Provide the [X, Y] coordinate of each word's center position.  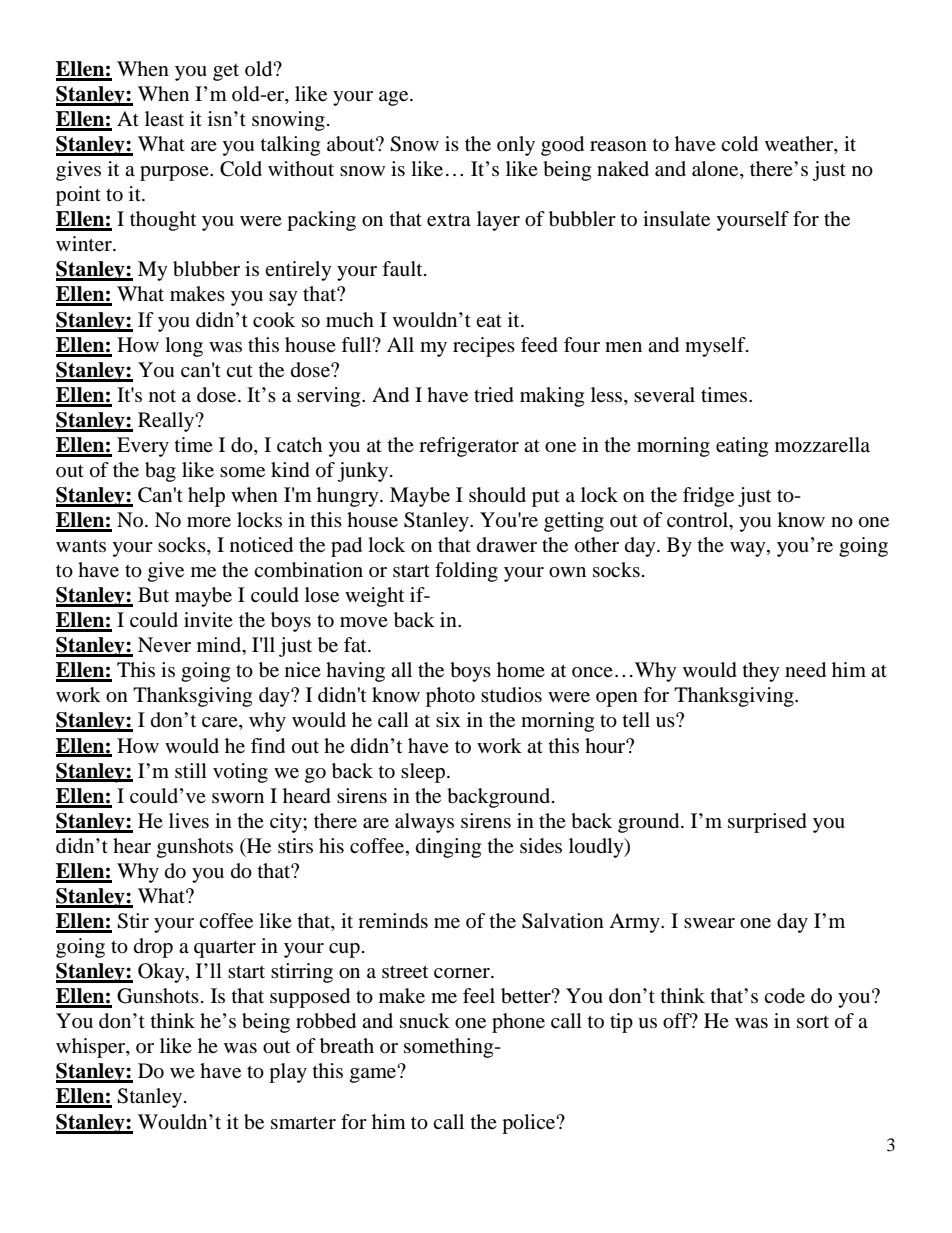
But [153, 594]
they [761, 672]
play [288, 1073]
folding [466, 572]
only [516, 146]
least [164, 118]
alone [716, 170]
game [374, 1074]
